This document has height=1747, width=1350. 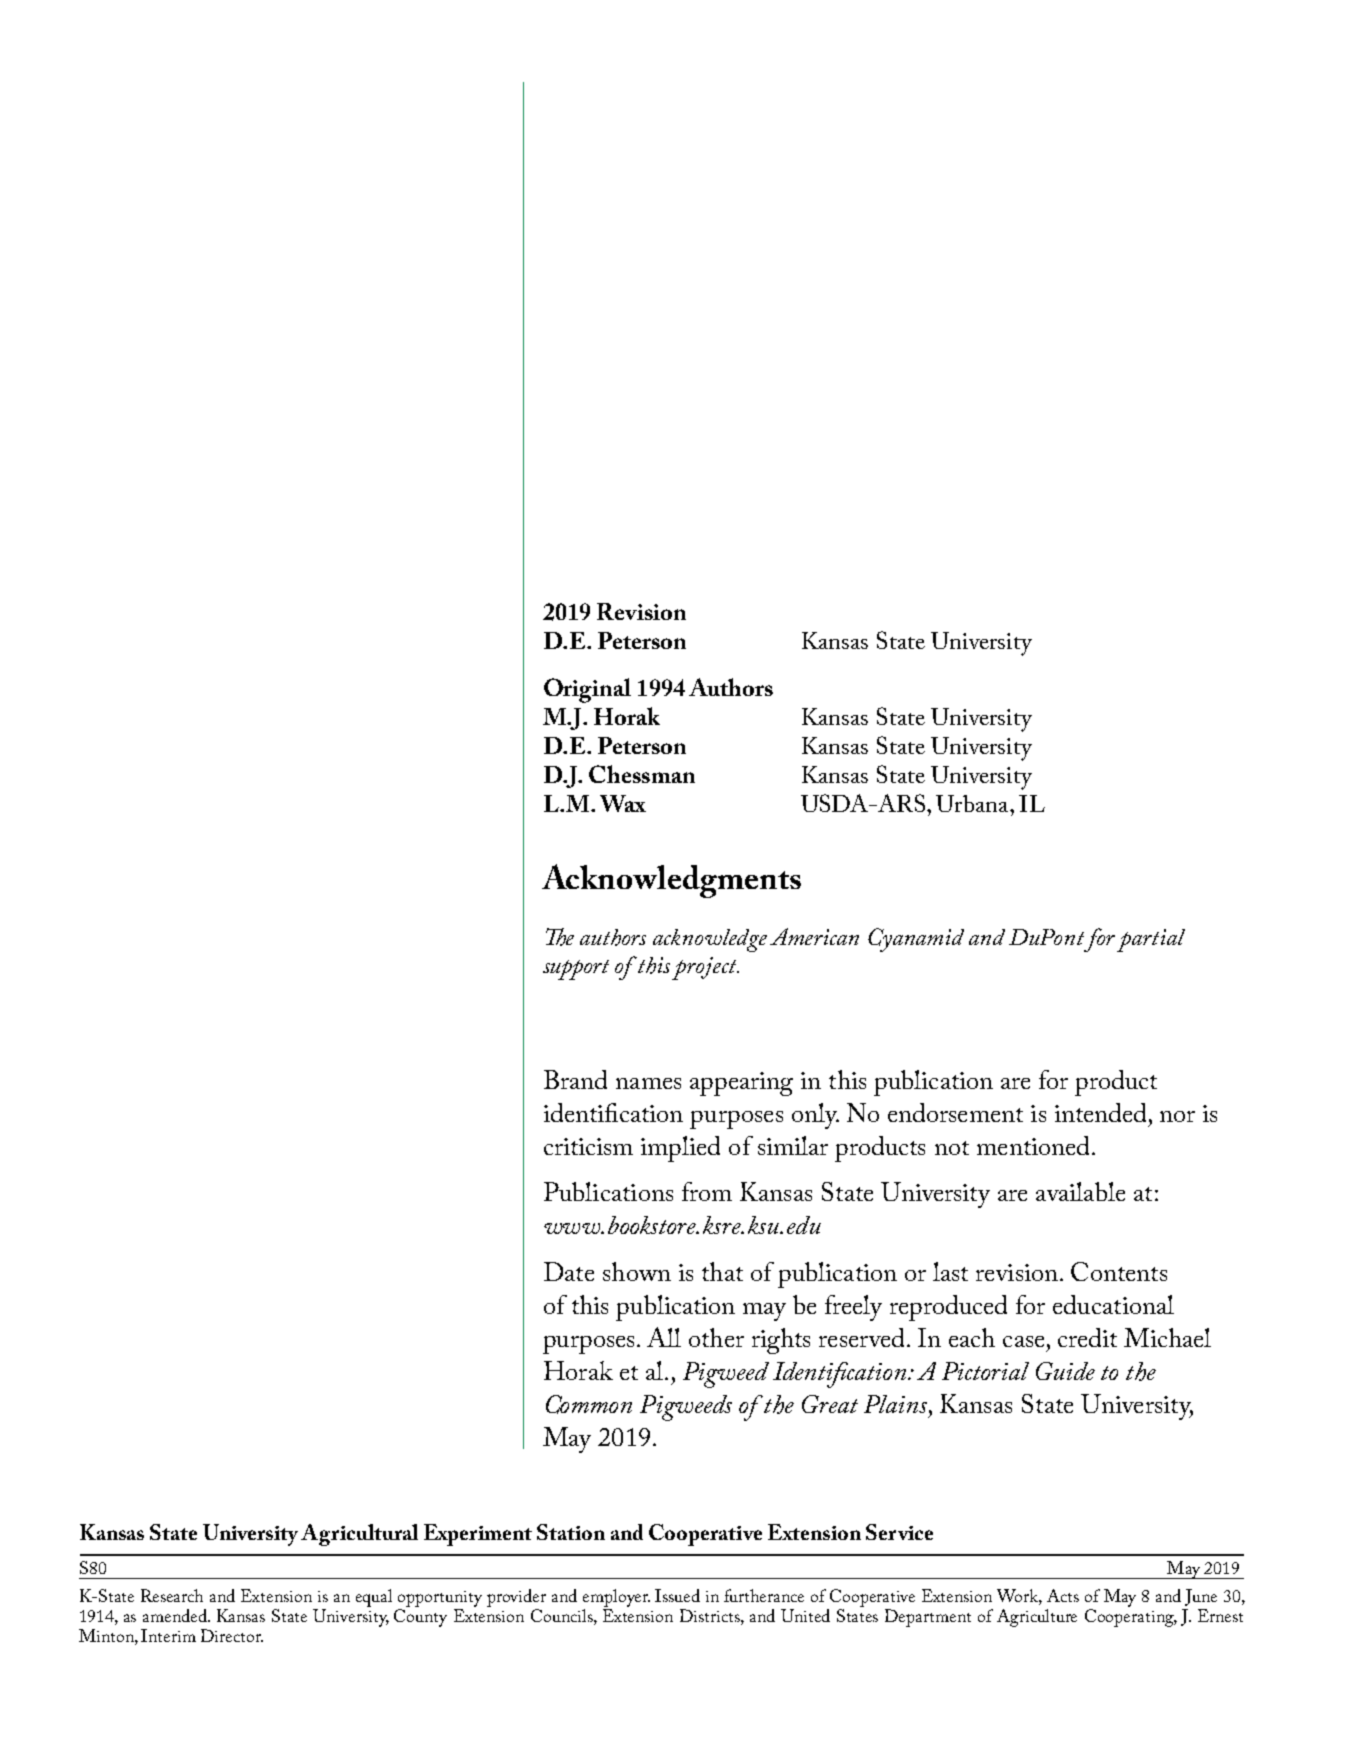 What do you see at coordinates (677, 1595) in the document?
I see `Issued` at bounding box center [677, 1595].
